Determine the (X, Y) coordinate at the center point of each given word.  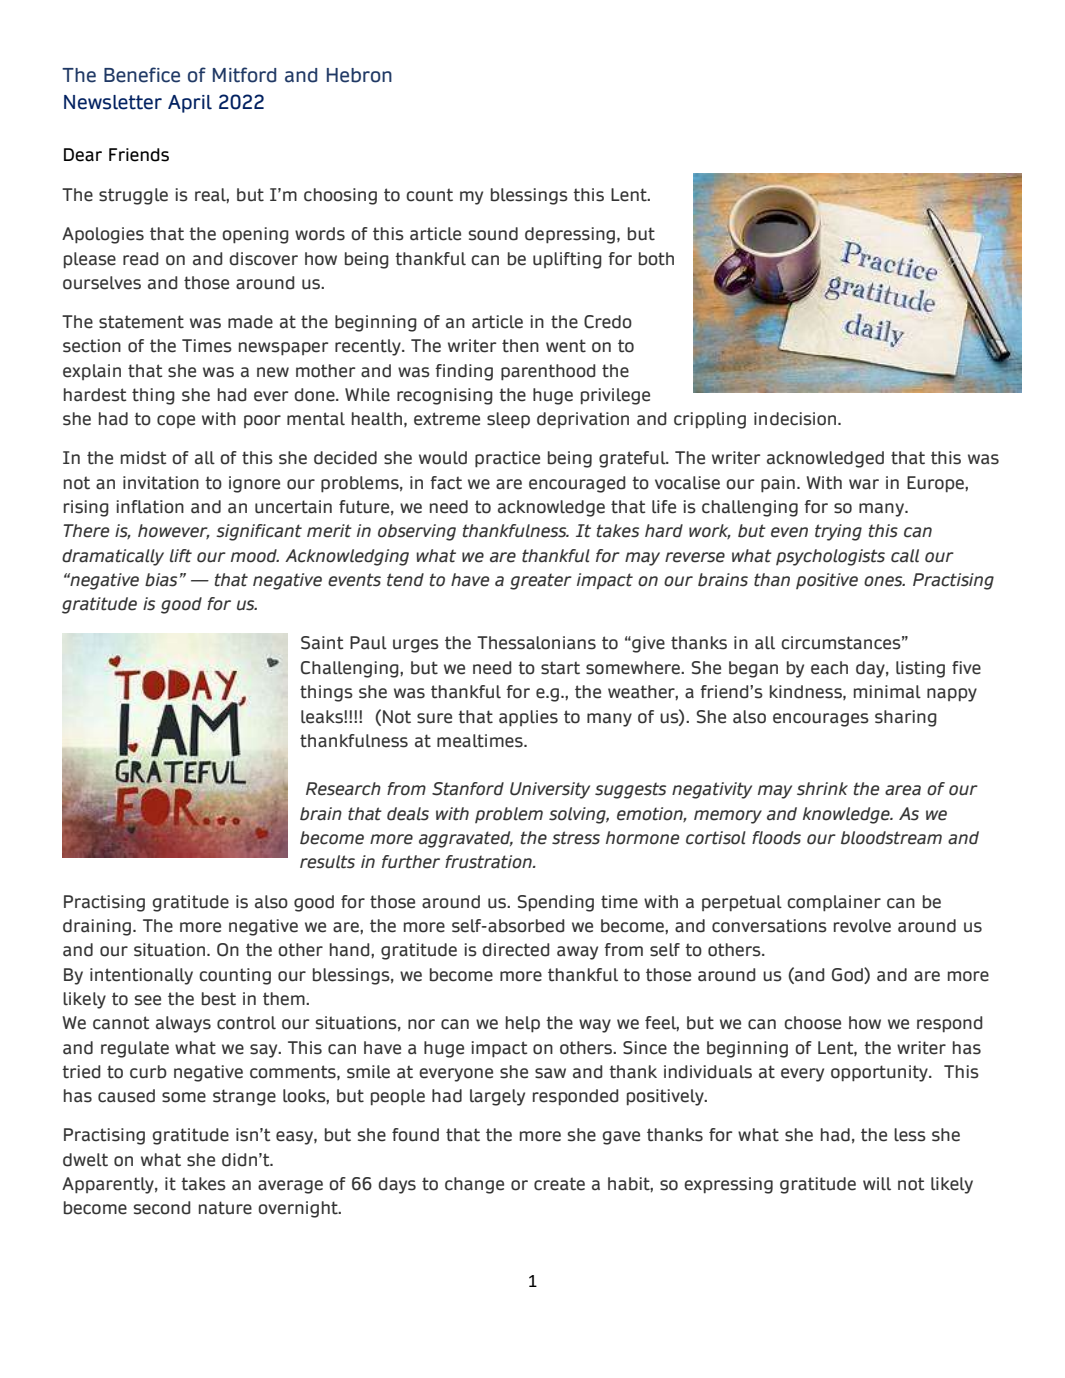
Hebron (359, 75)
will (877, 1184)
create (559, 1184)
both (656, 259)
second (162, 1208)
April (190, 104)
